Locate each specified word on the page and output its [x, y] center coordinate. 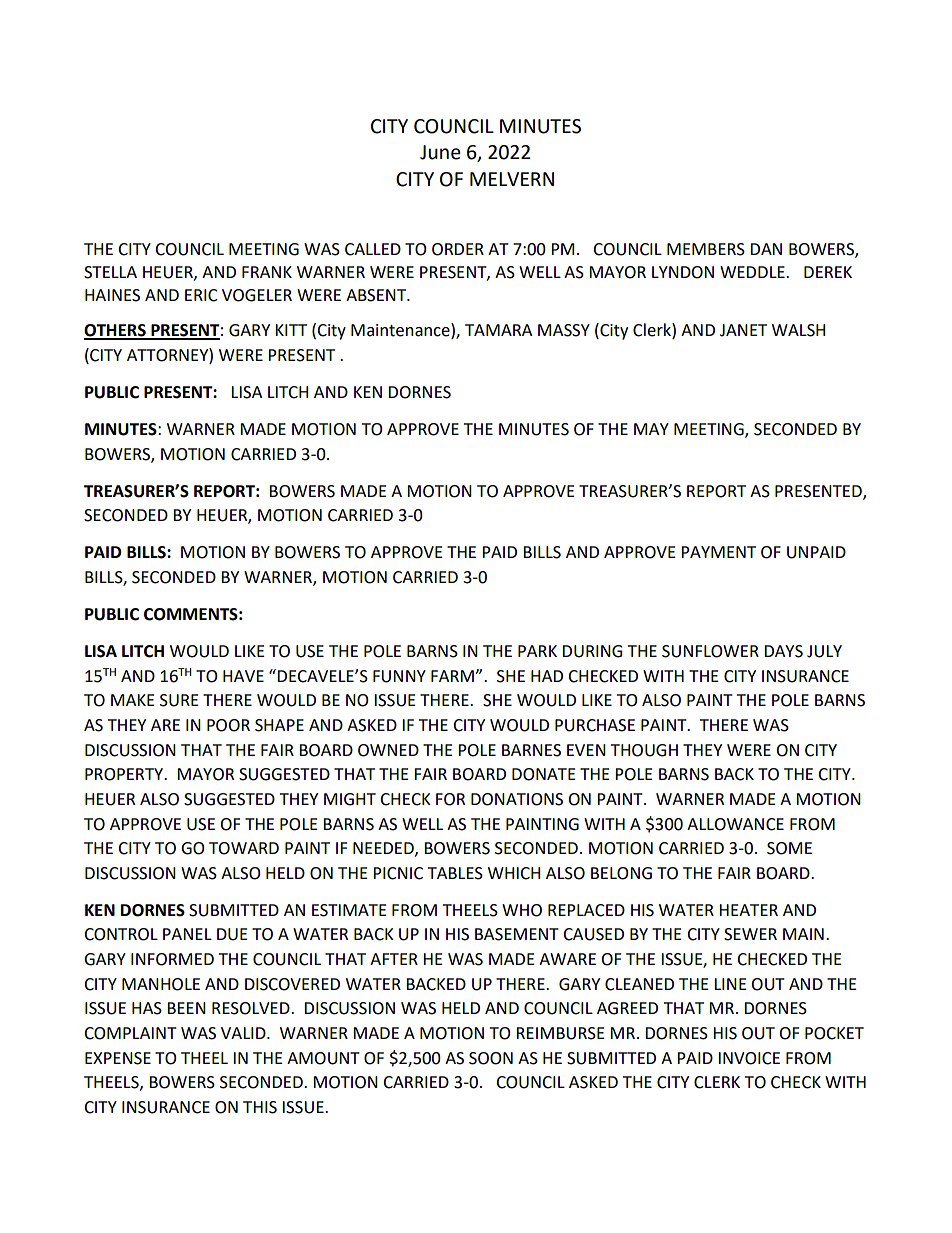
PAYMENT [718, 552]
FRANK [267, 272]
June [440, 152]
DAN [766, 249]
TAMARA [498, 330]
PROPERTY [125, 774]
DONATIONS [517, 799]
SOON [491, 1058]
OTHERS [116, 331]
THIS [260, 1107]
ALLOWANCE [735, 824]
